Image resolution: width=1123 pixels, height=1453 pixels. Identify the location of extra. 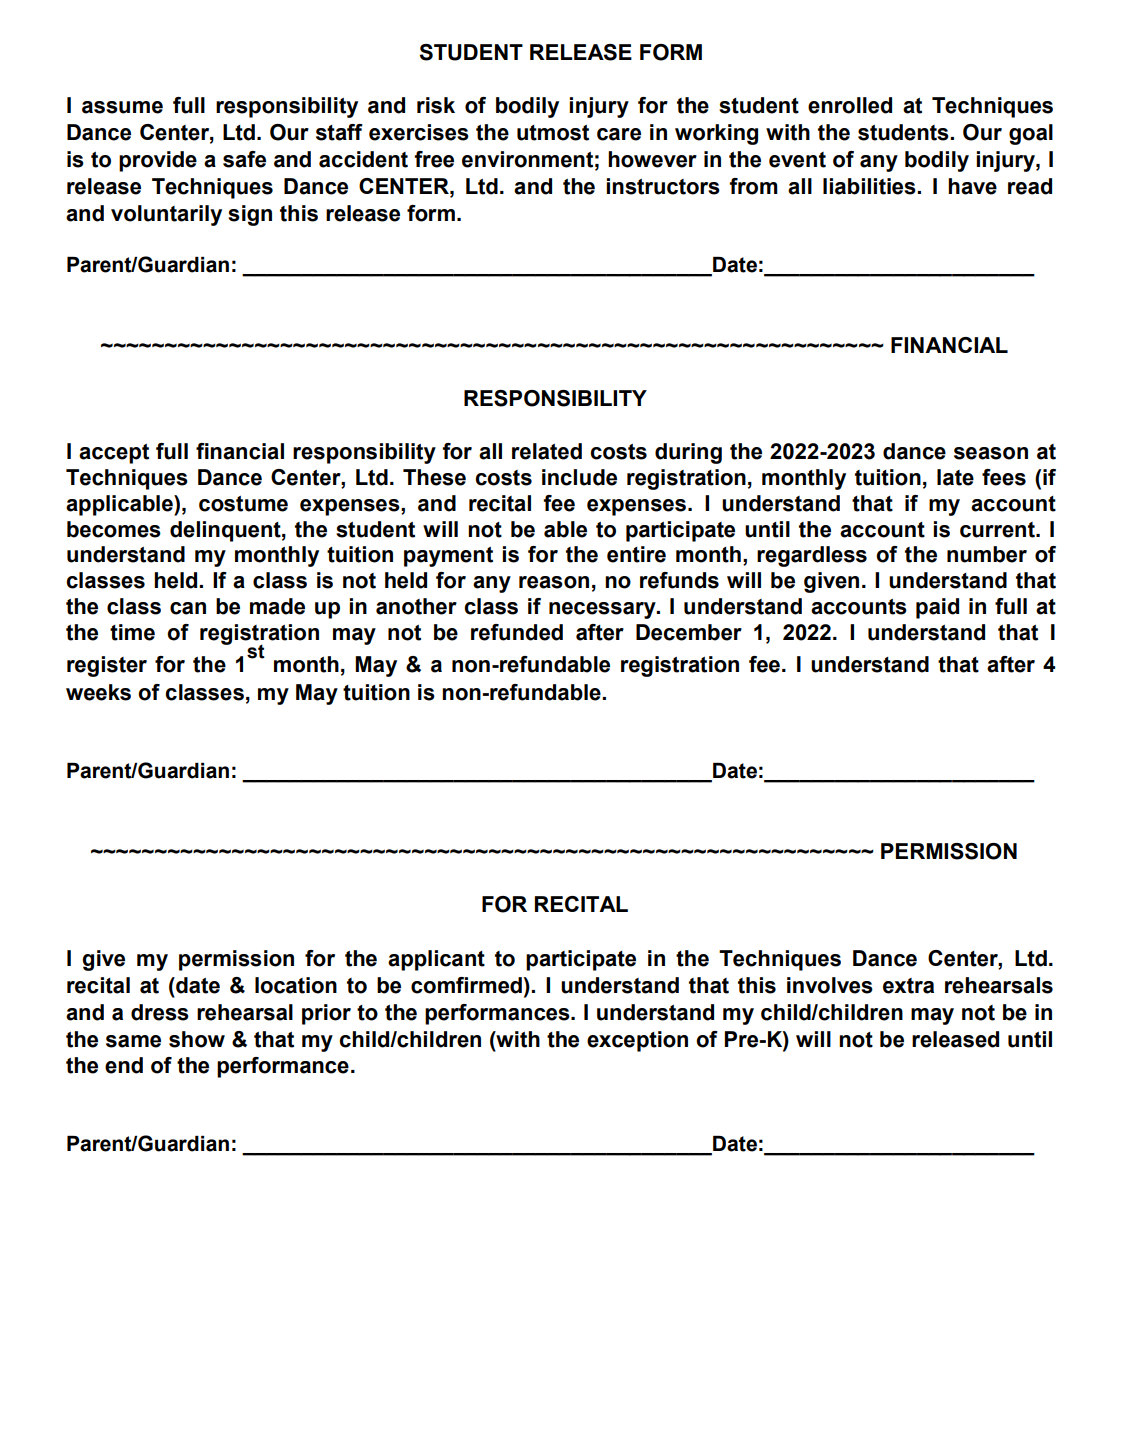
(908, 986).
